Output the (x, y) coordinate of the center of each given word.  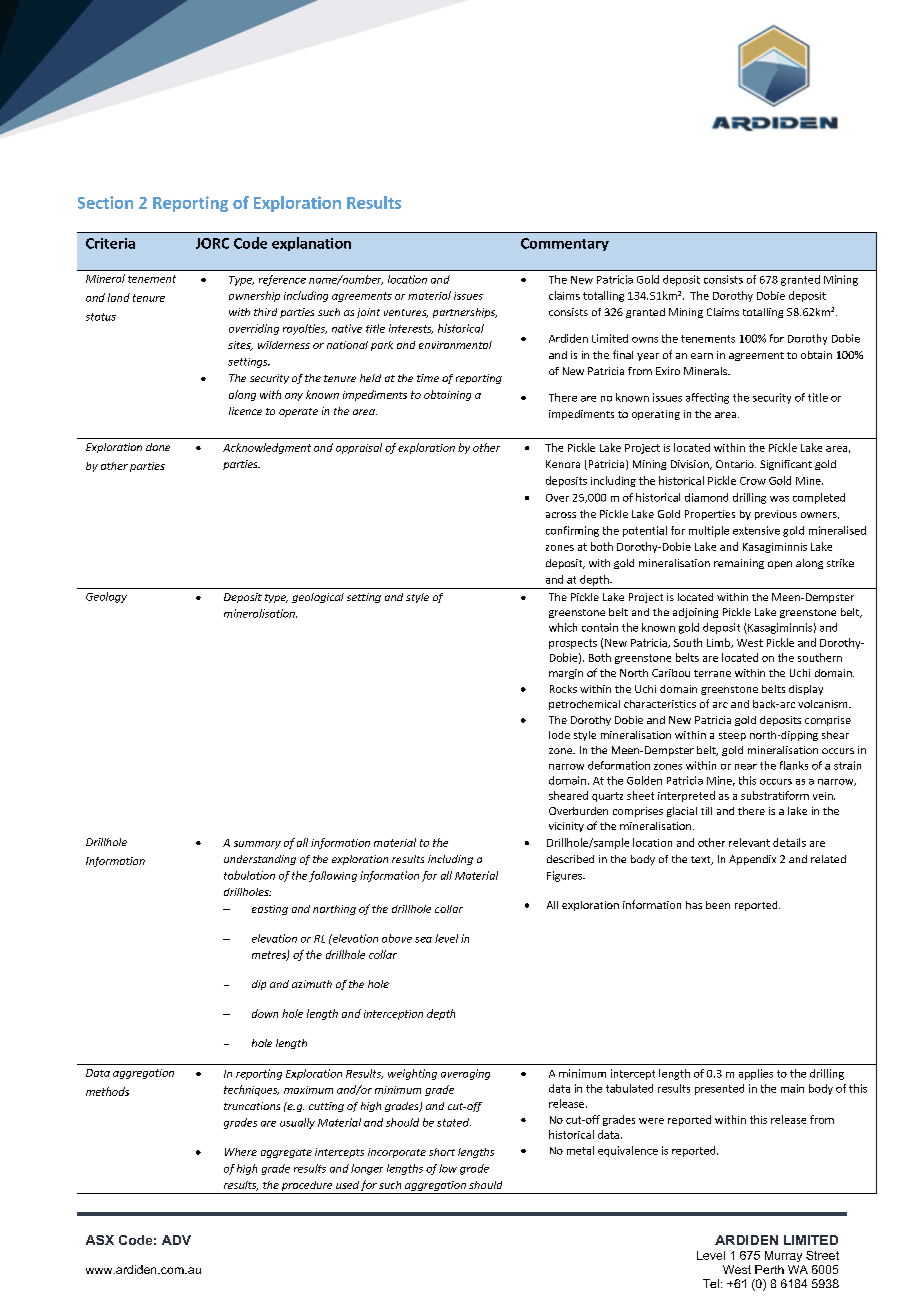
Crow (753, 481)
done (158, 447)
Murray (783, 1256)
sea (423, 940)
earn (702, 356)
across (561, 515)
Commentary (565, 244)
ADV (176, 1240)
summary (257, 845)
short (442, 1152)
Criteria (110, 243)
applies (756, 1074)
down (265, 1013)
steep (732, 736)
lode (559, 735)
